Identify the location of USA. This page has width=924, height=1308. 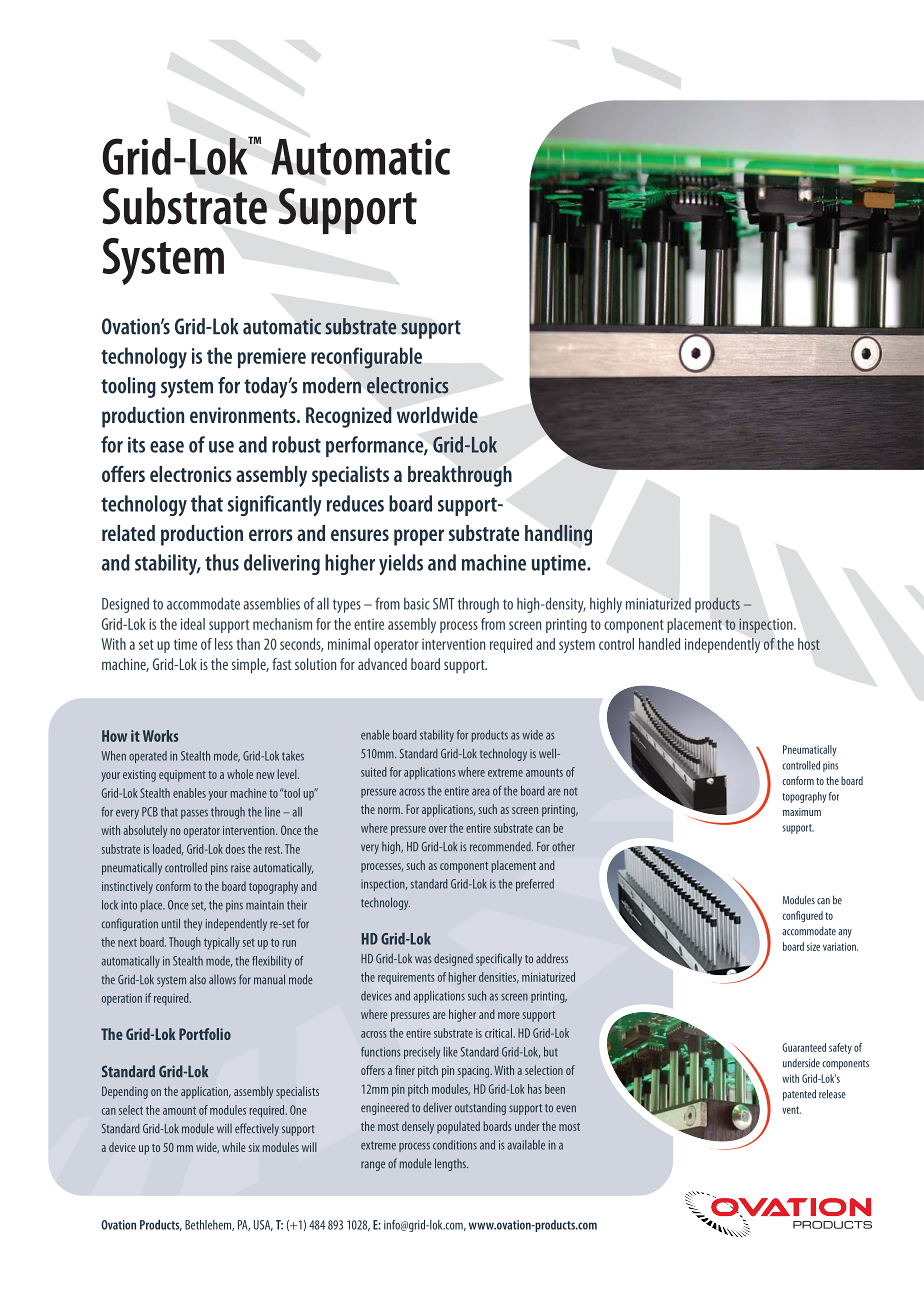
(263, 1225).
